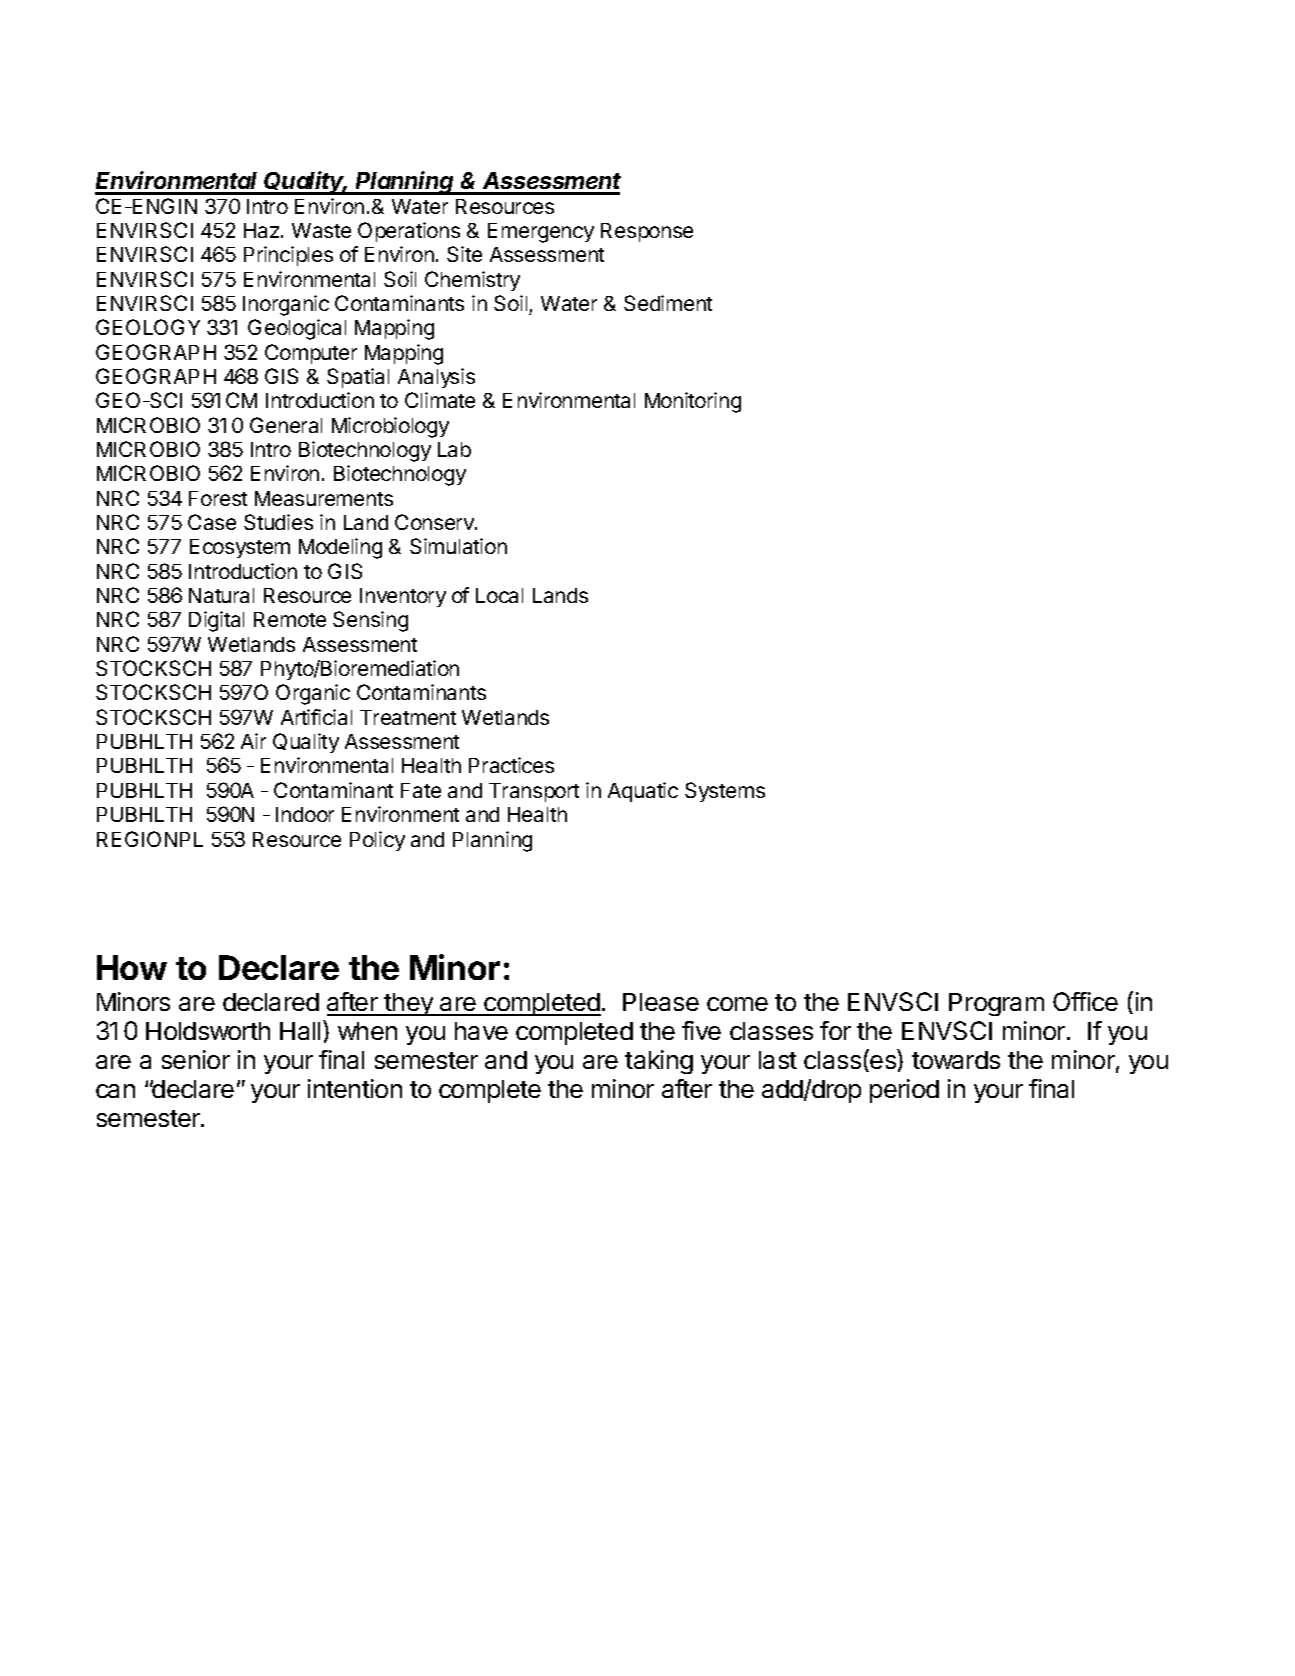 This screenshot has height=1676, width=1295. I want to click on Response, so click(647, 232).
